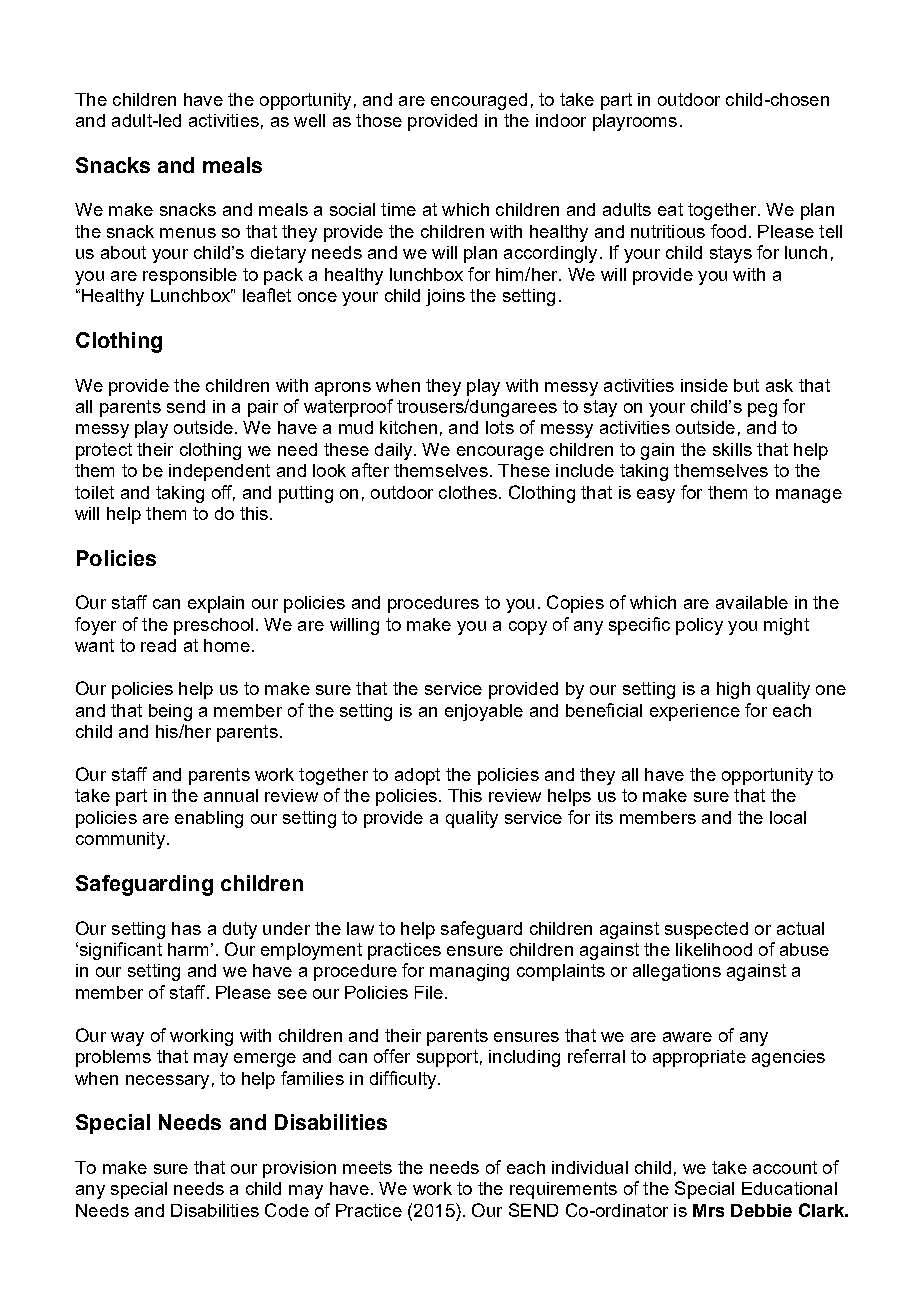 Image resolution: width=924 pixels, height=1308 pixels. What do you see at coordinates (188, 949) in the screenshot?
I see `harm` at bounding box center [188, 949].
